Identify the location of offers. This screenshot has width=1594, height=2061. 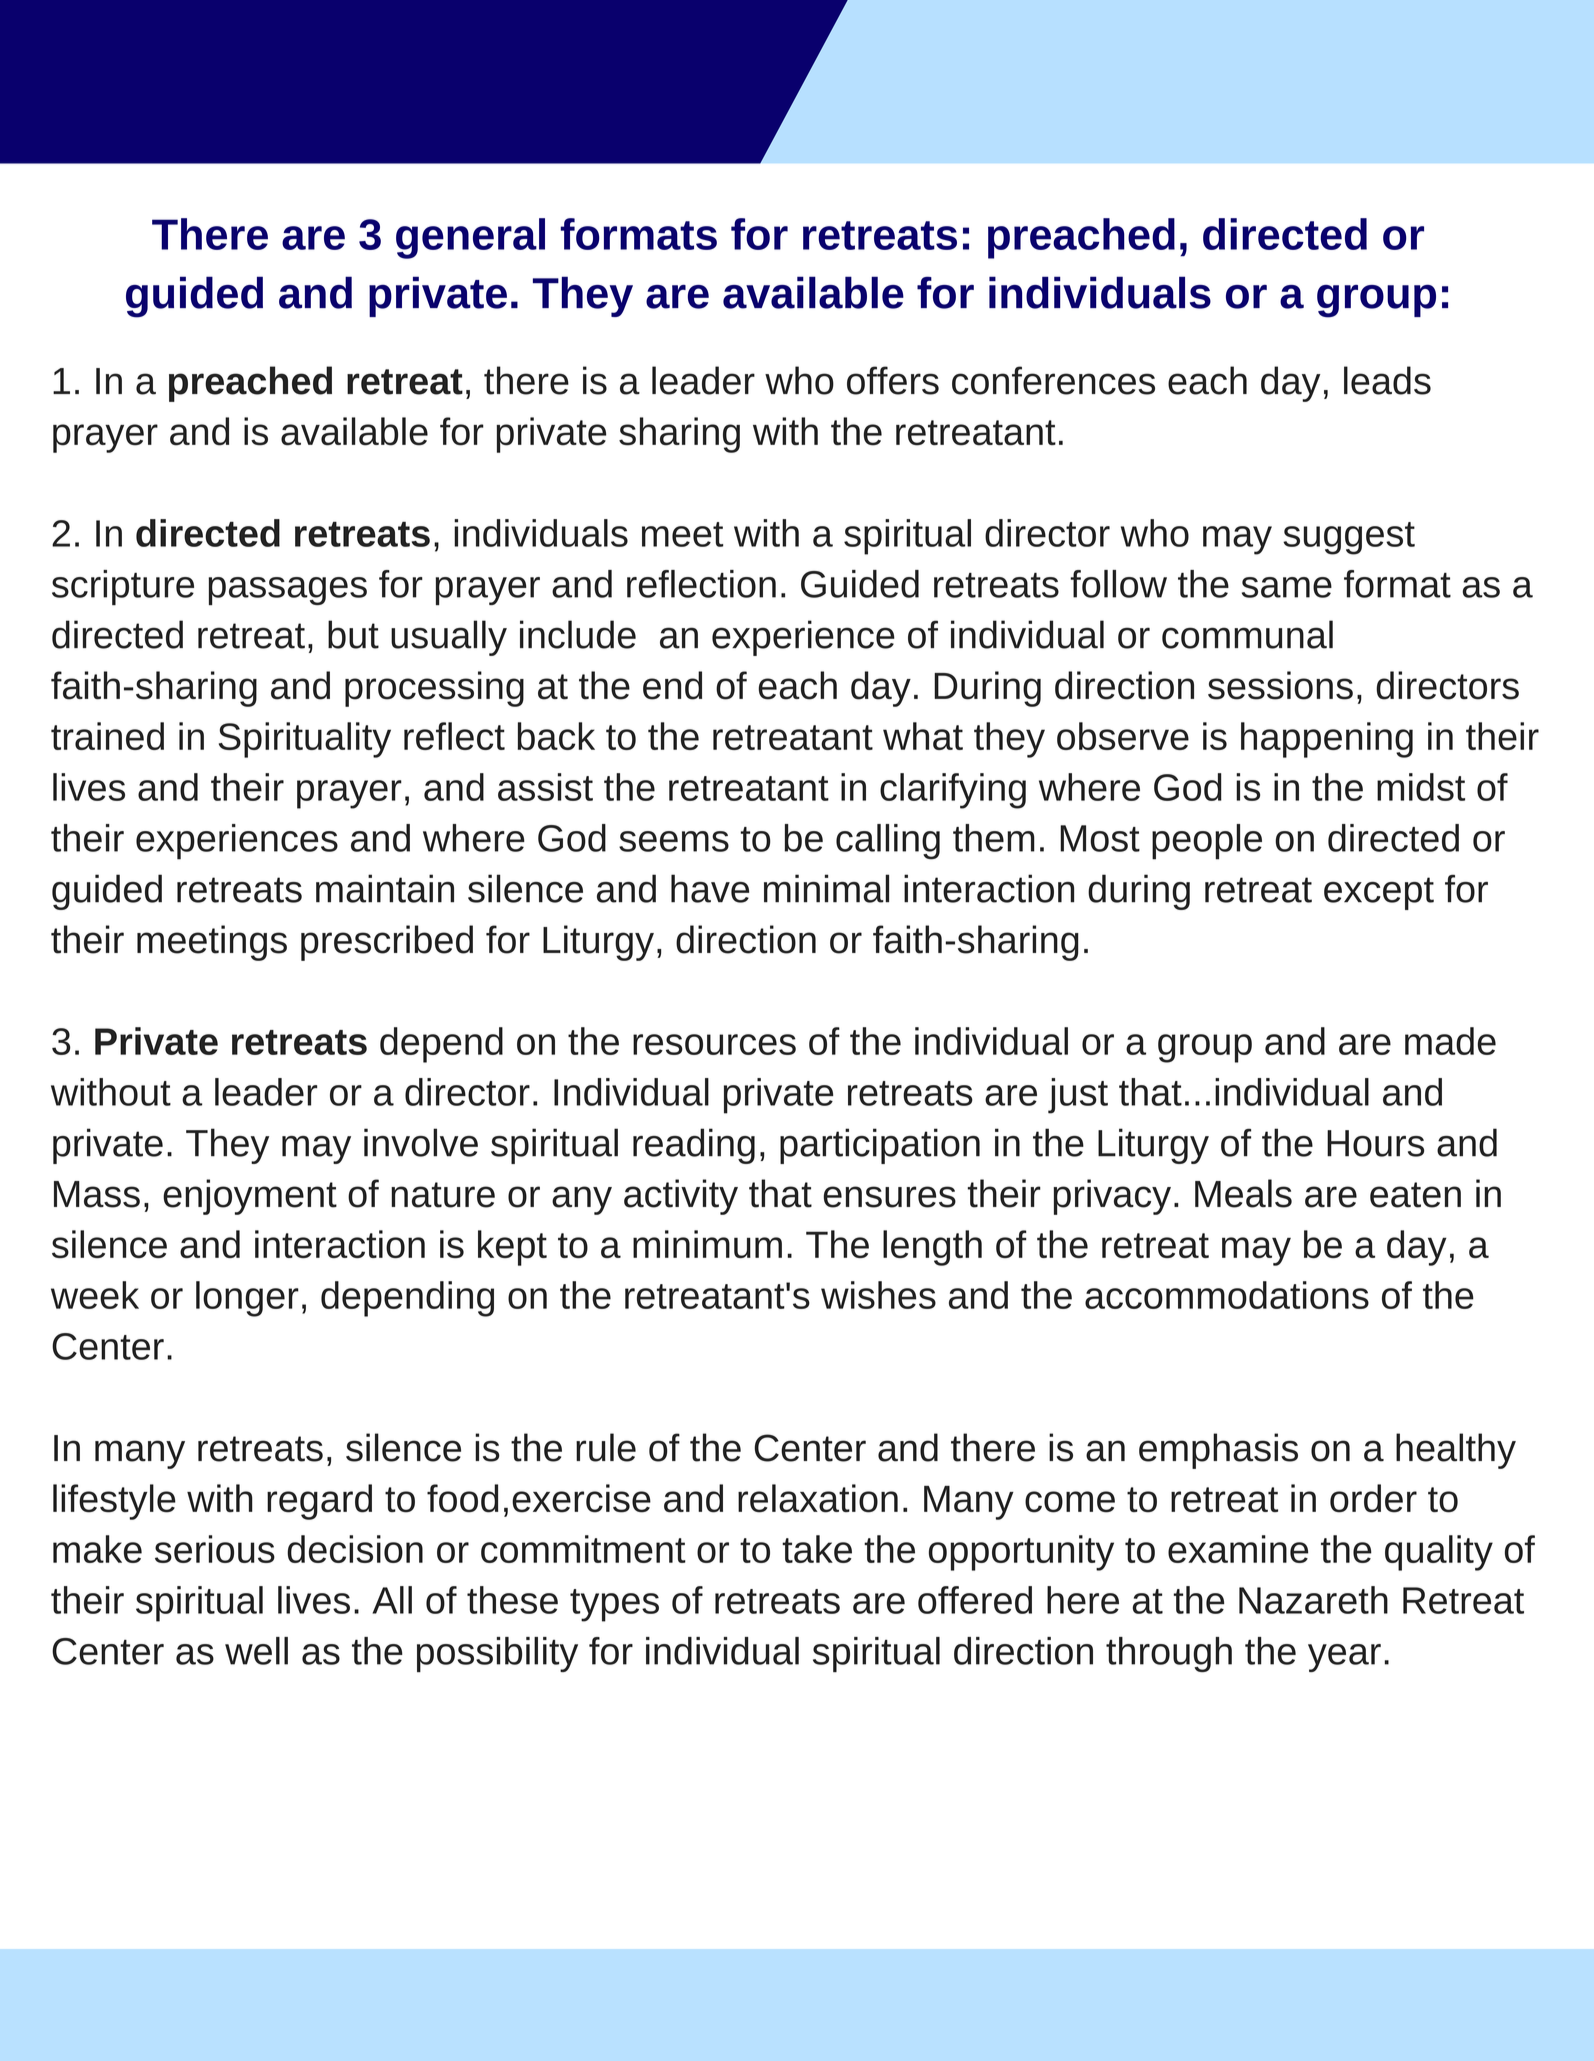
(893, 380).
